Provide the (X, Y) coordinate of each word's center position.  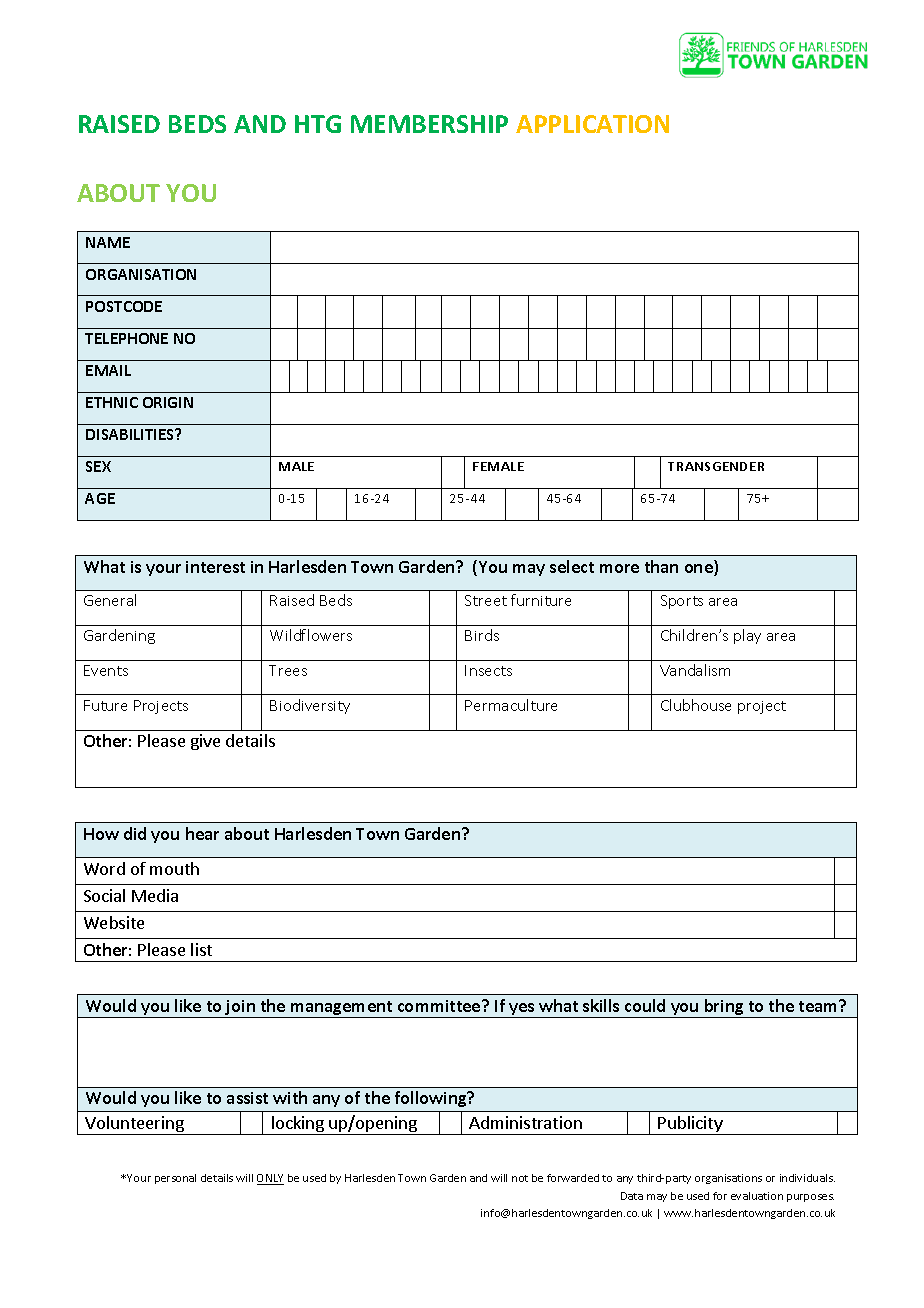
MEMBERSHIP (429, 124)
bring (724, 1008)
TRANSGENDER (716, 466)
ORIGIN (168, 402)
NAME (108, 242)
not (520, 1178)
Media (155, 895)
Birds (482, 635)
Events (106, 670)
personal (175, 1179)
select (572, 566)
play (747, 636)
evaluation (757, 1196)
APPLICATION (592, 124)
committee (440, 1006)
